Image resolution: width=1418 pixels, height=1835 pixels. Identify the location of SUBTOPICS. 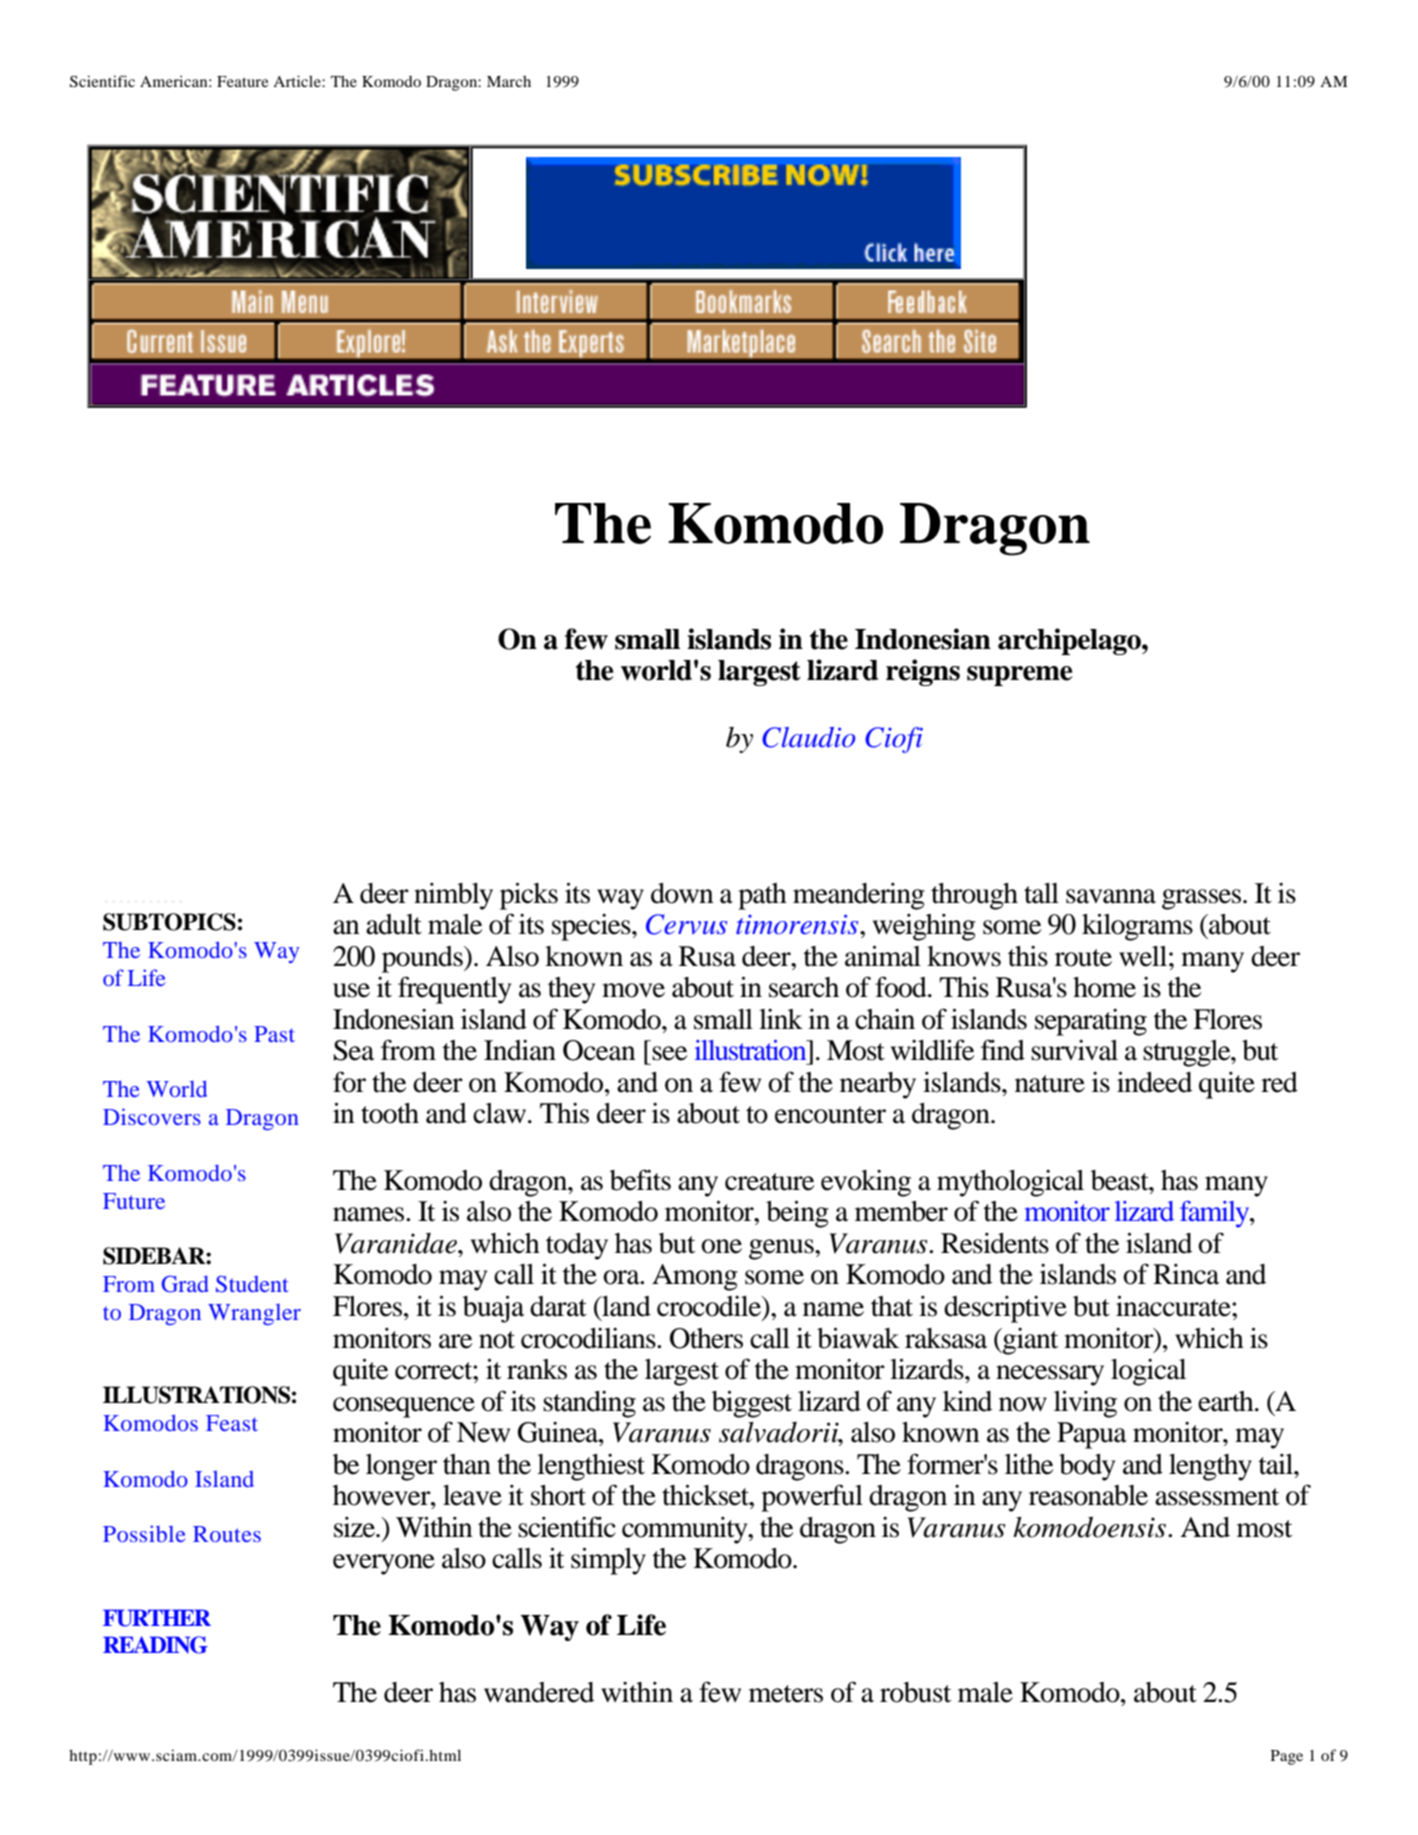
(169, 922).
